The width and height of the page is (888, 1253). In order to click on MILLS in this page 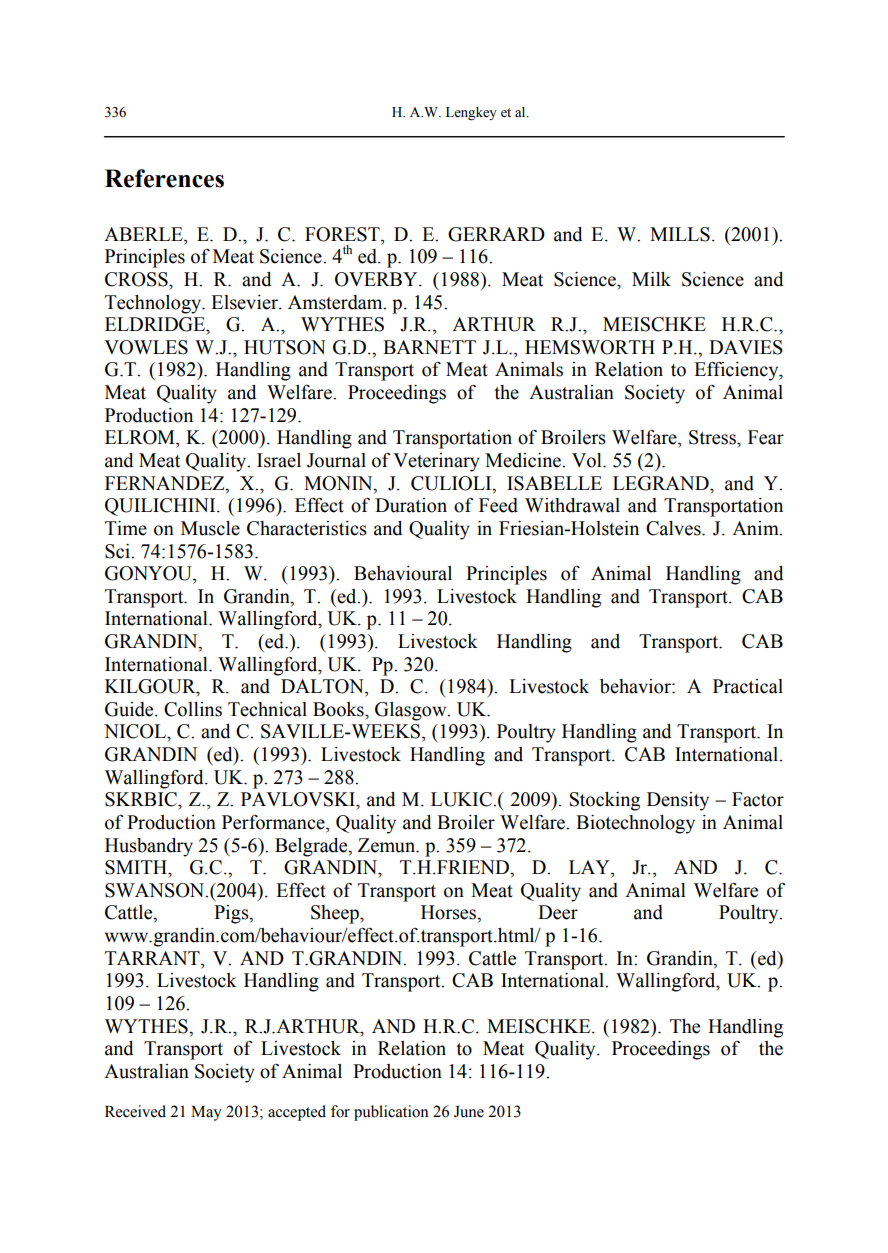, I will do `click(680, 234)`.
